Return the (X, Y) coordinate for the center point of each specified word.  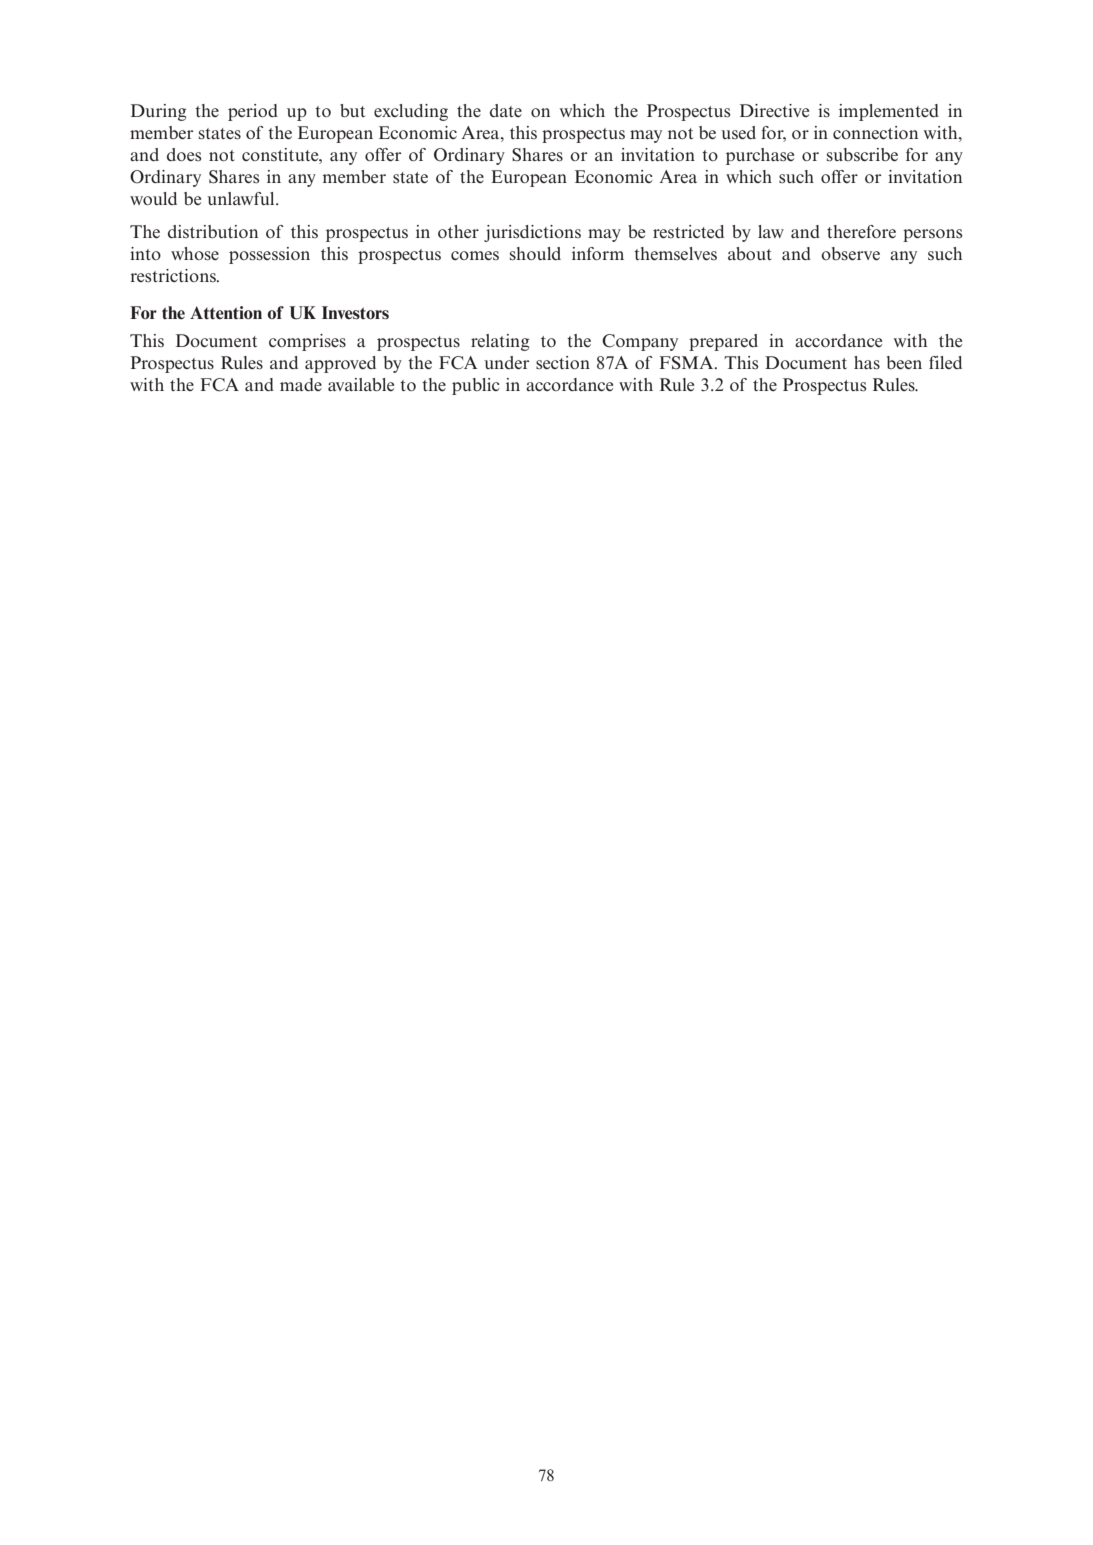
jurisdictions (532, 233)
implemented (889, 112)
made (301, 384)
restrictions (174, 276)
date (506, 110)
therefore (861, 231)
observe (850, 254)
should (535, 254)
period (253, 112)
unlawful (242, 198)
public (476, 386)
